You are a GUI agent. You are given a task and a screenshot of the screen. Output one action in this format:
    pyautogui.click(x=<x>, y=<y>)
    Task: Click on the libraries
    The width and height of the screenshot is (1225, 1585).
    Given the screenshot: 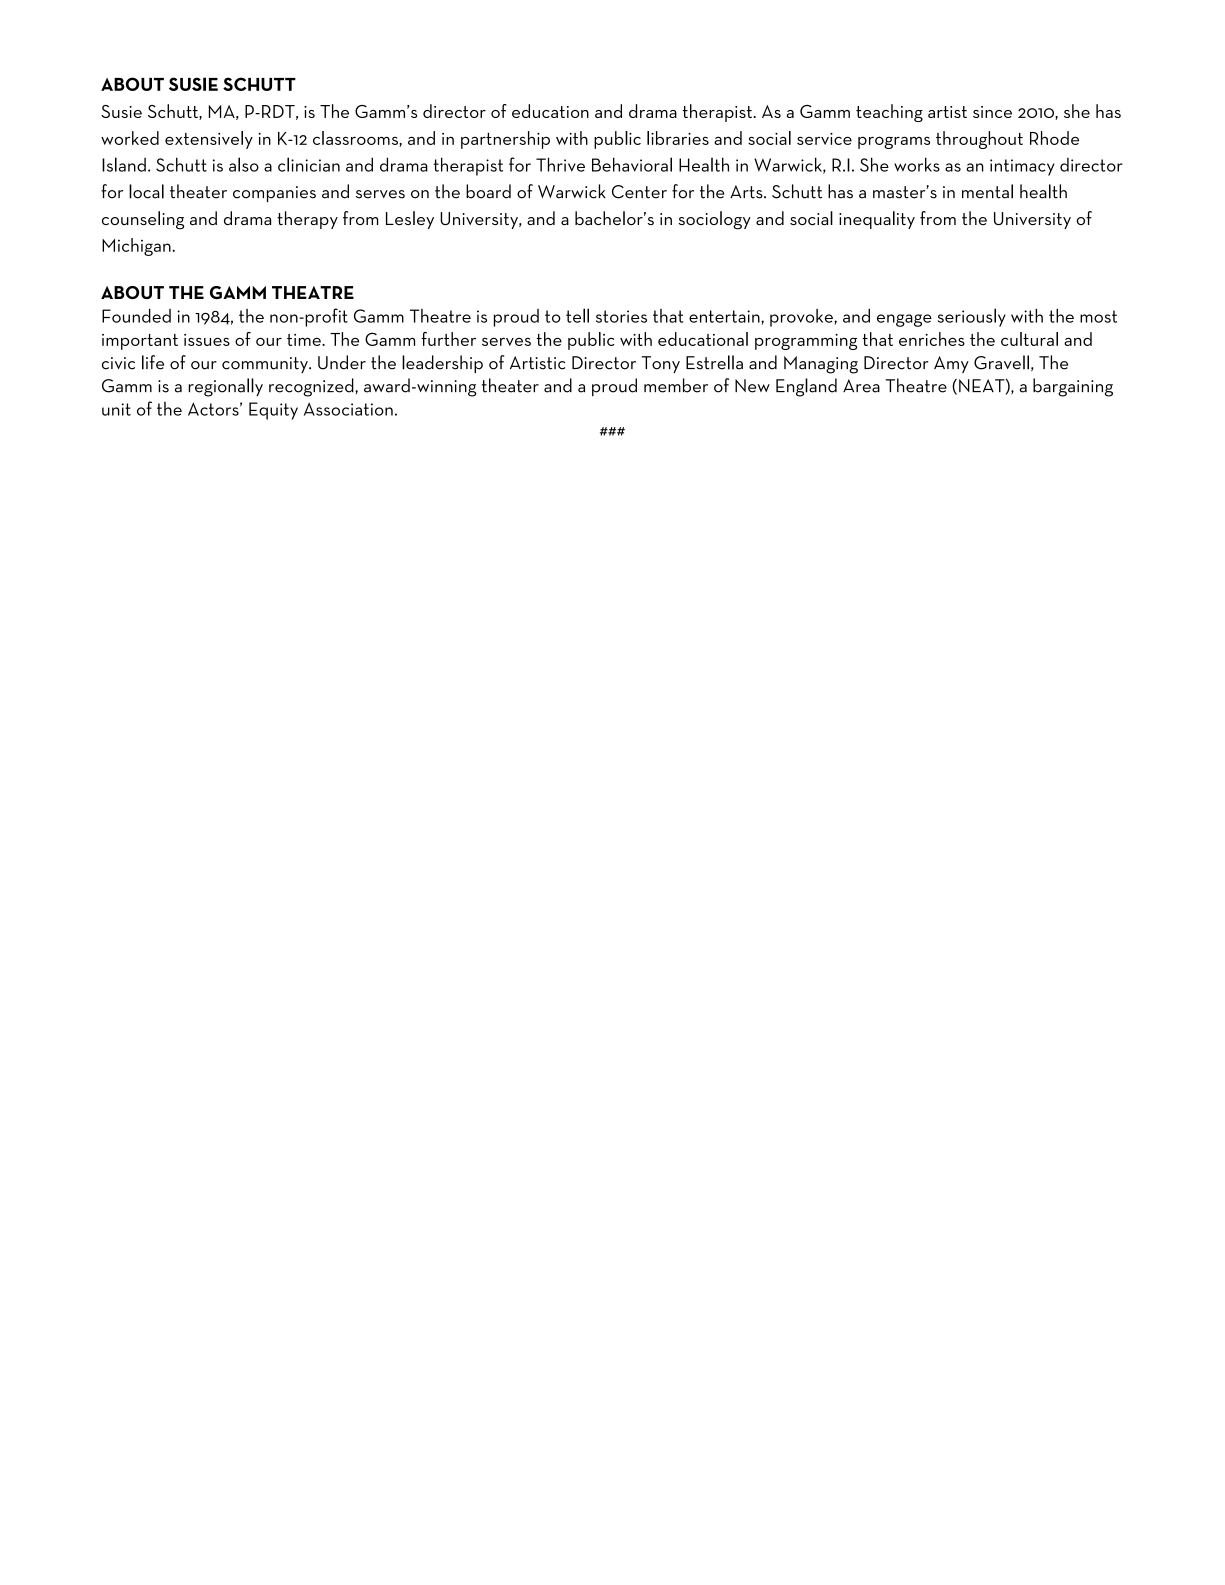 What is the action you would take?
    pyautogui.click(x=678, y=138)
